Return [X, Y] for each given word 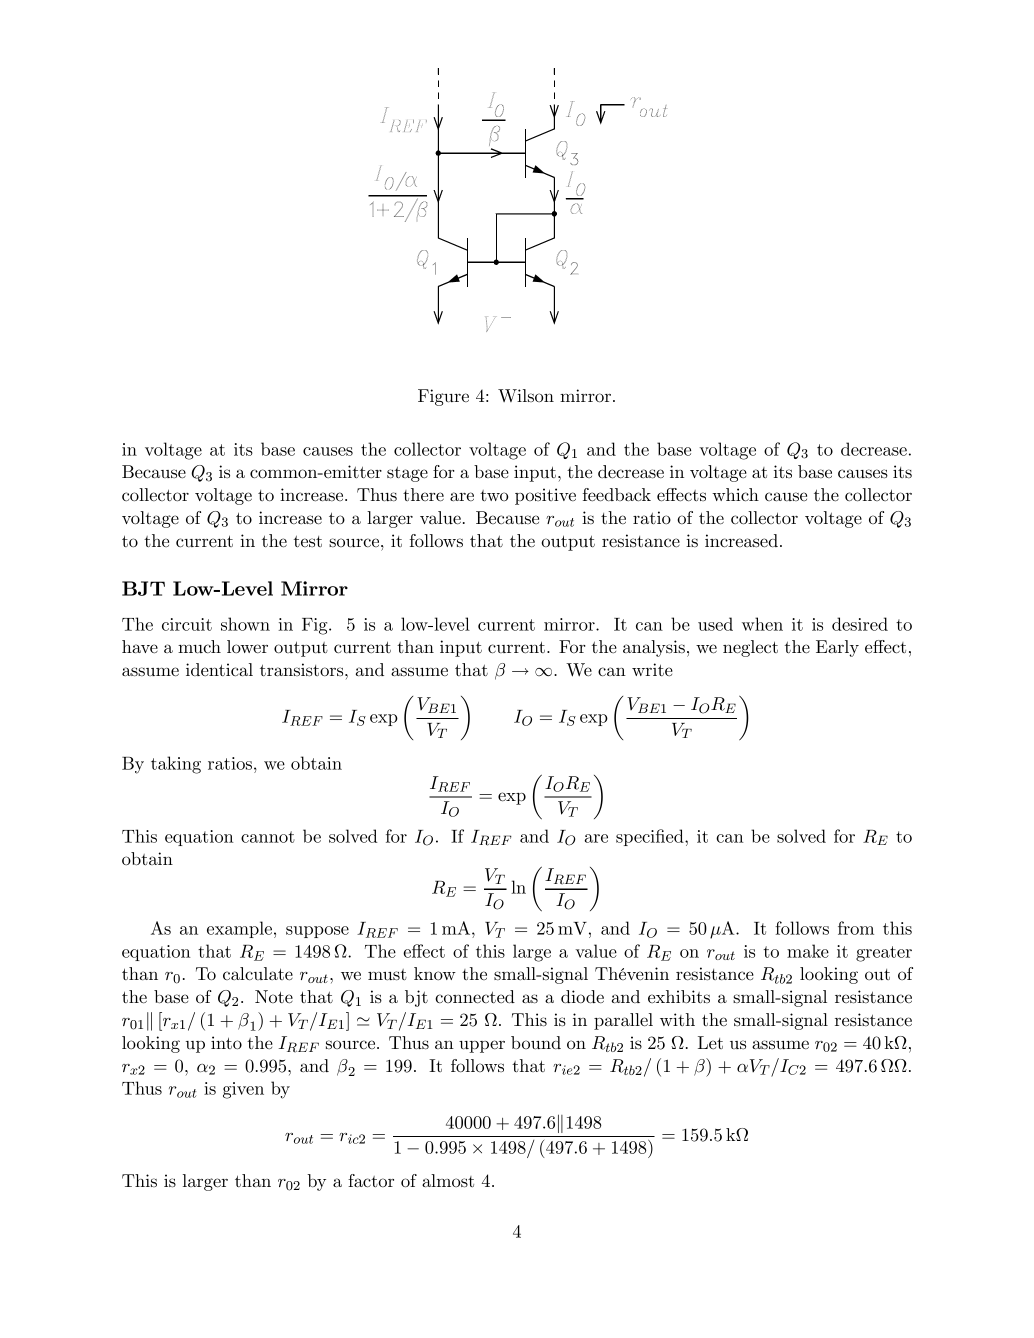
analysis [654, 648]
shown [245, 624]
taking [176, 765]
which [735, 494]
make [808, 951]
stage [407, 474]
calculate [258, 974]
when [762, 624]
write [652, 669]
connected [475, 997]
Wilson [526, 395]
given [243, 1090]
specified [651, 837]
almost [448, 1181]
